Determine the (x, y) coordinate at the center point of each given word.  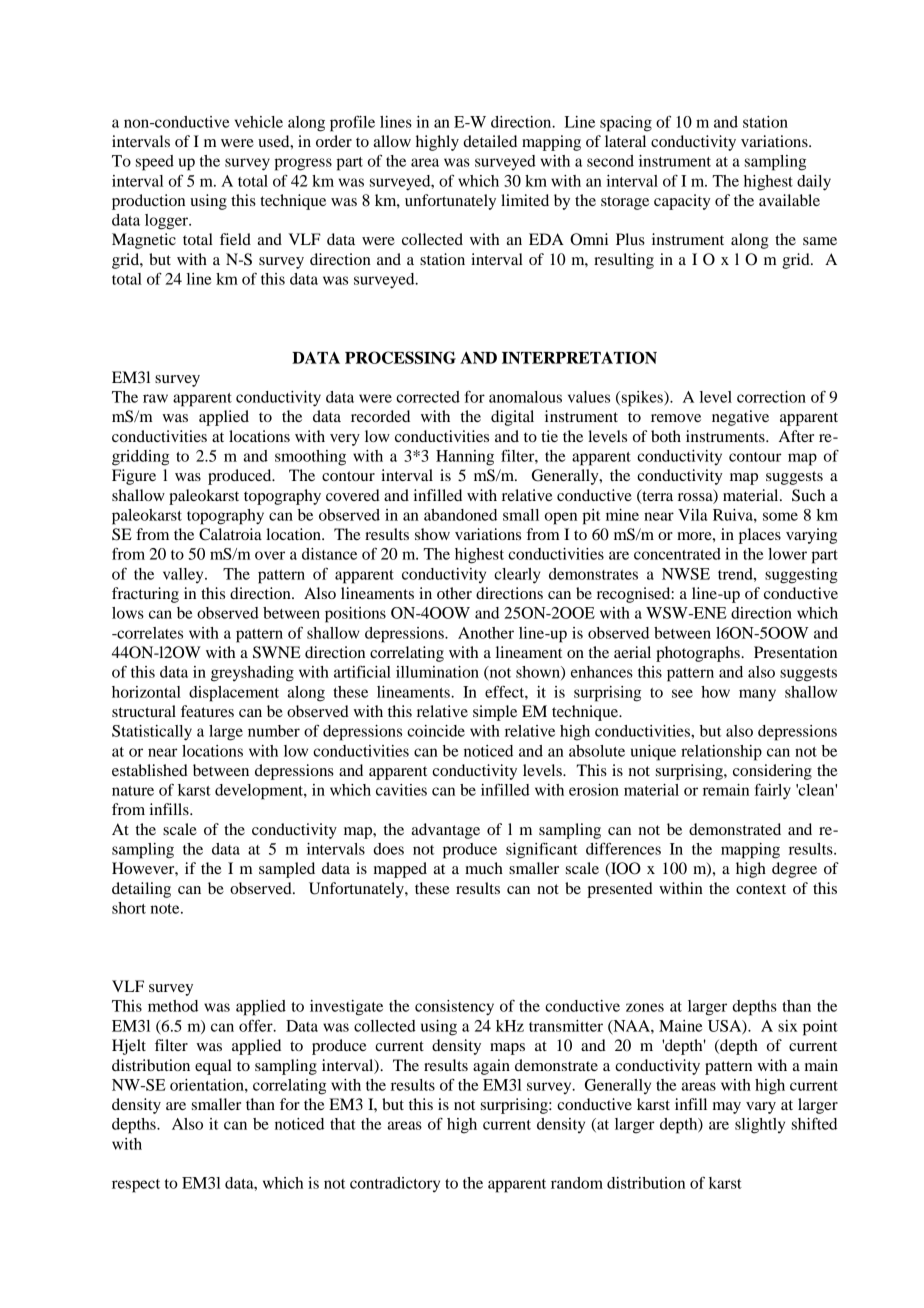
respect (136, 1186)
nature (133, 791)
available (789, 200)
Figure (134, 477)
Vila (693, 515)
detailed (490, 141)
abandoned (460, 515)
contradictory (395, 1184)
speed (155, 163)
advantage (445, 831)
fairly (773, 792)
